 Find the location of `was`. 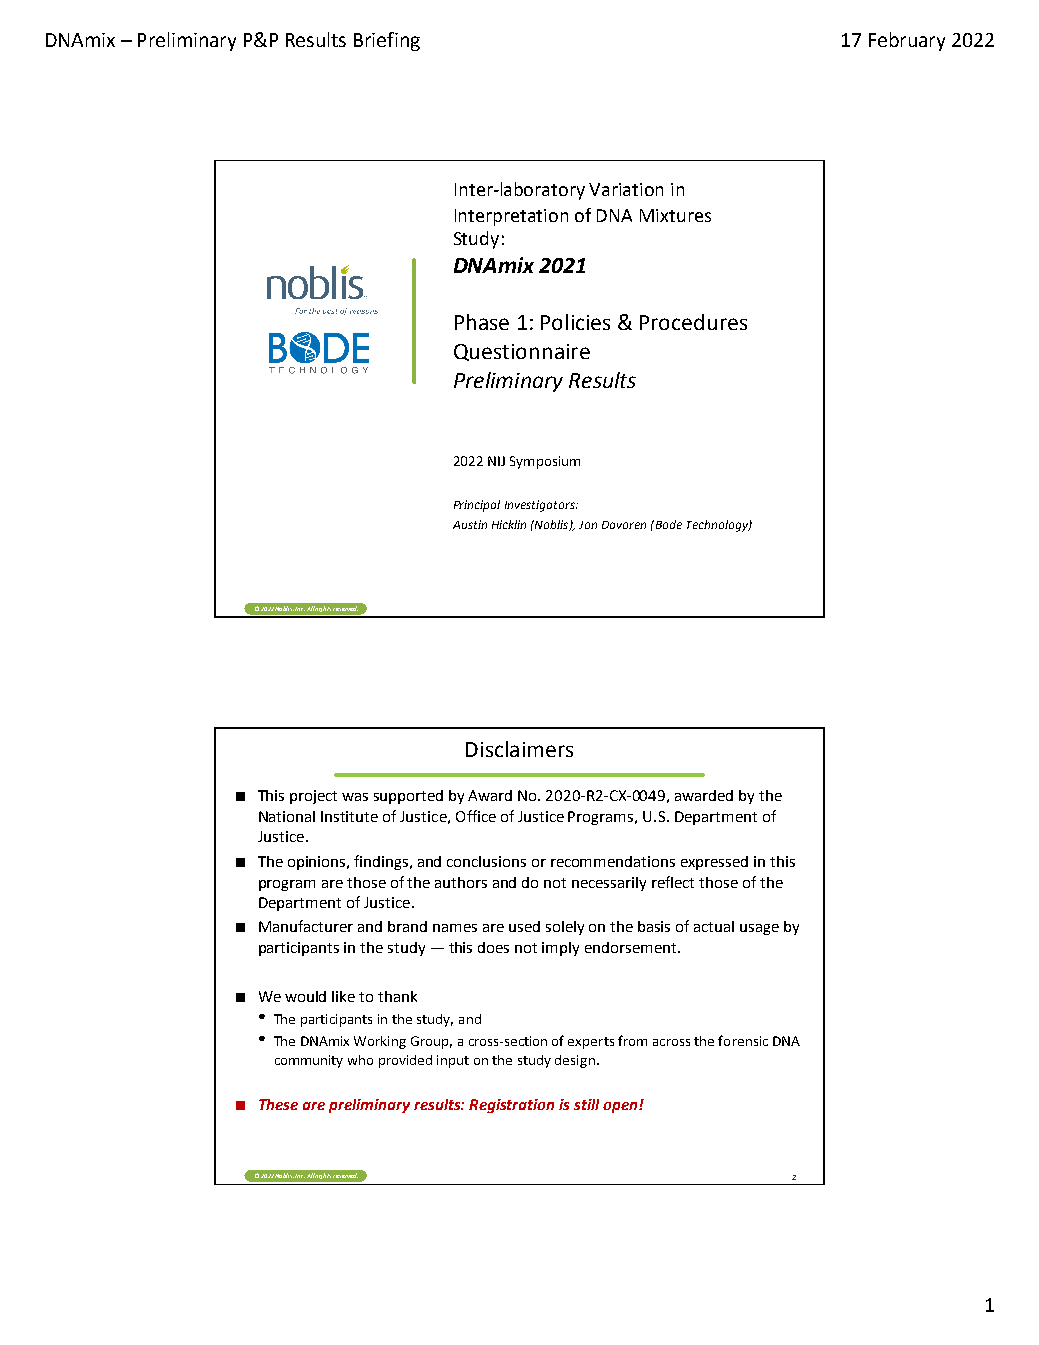

was is located at coordinates (355, 797).
